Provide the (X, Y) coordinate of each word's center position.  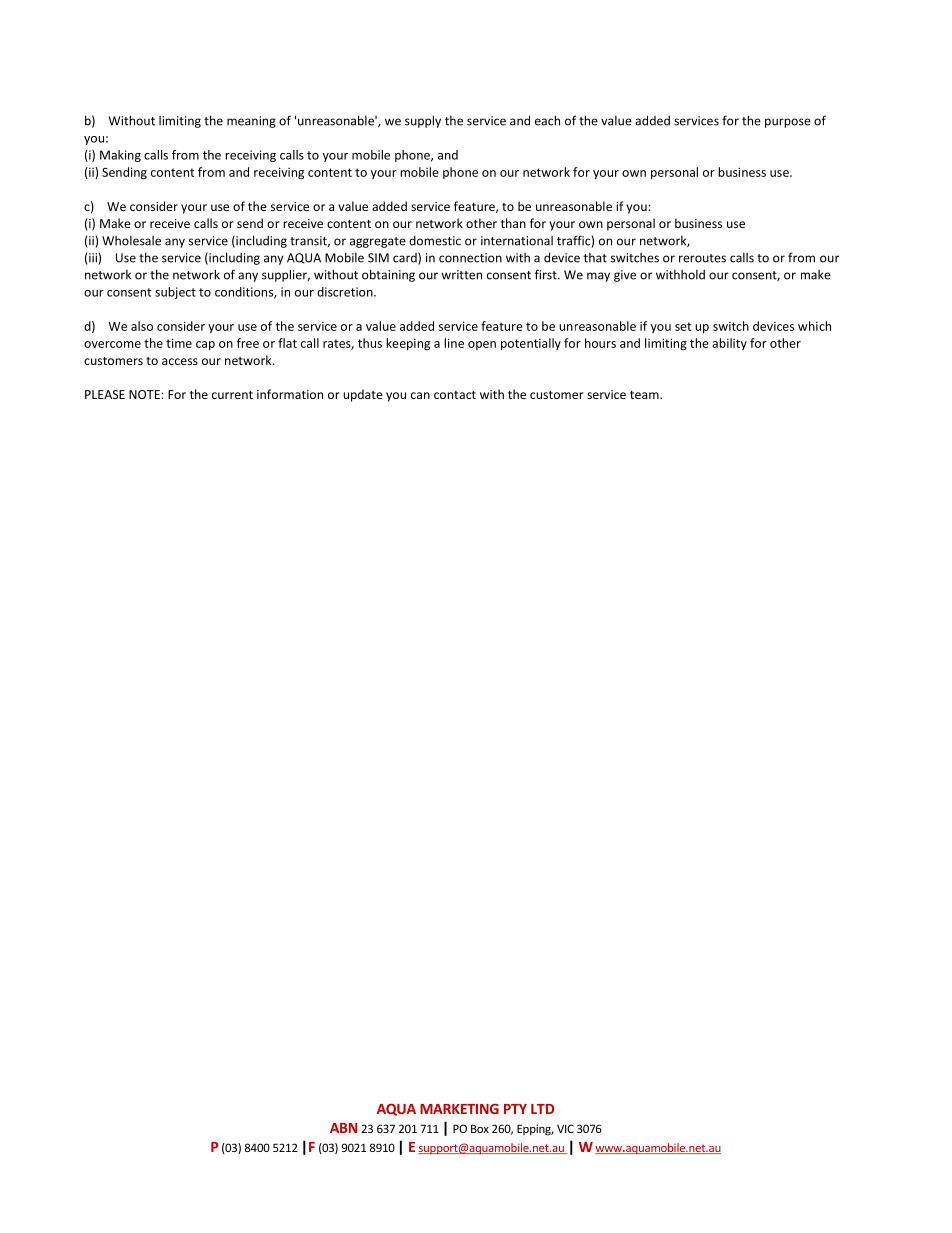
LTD (542, 1109)
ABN (343, 1128)
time (179, 343)
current (232, 395)
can (420, 395)
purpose (788, 123)
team (645, 395)
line (454, 343)
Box (480, 1128)
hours (600, 343)
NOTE (145, 394)
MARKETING (459, 1109)
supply (423, 121)
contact (455, 395)
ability (729, 344)
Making (120, 156)
